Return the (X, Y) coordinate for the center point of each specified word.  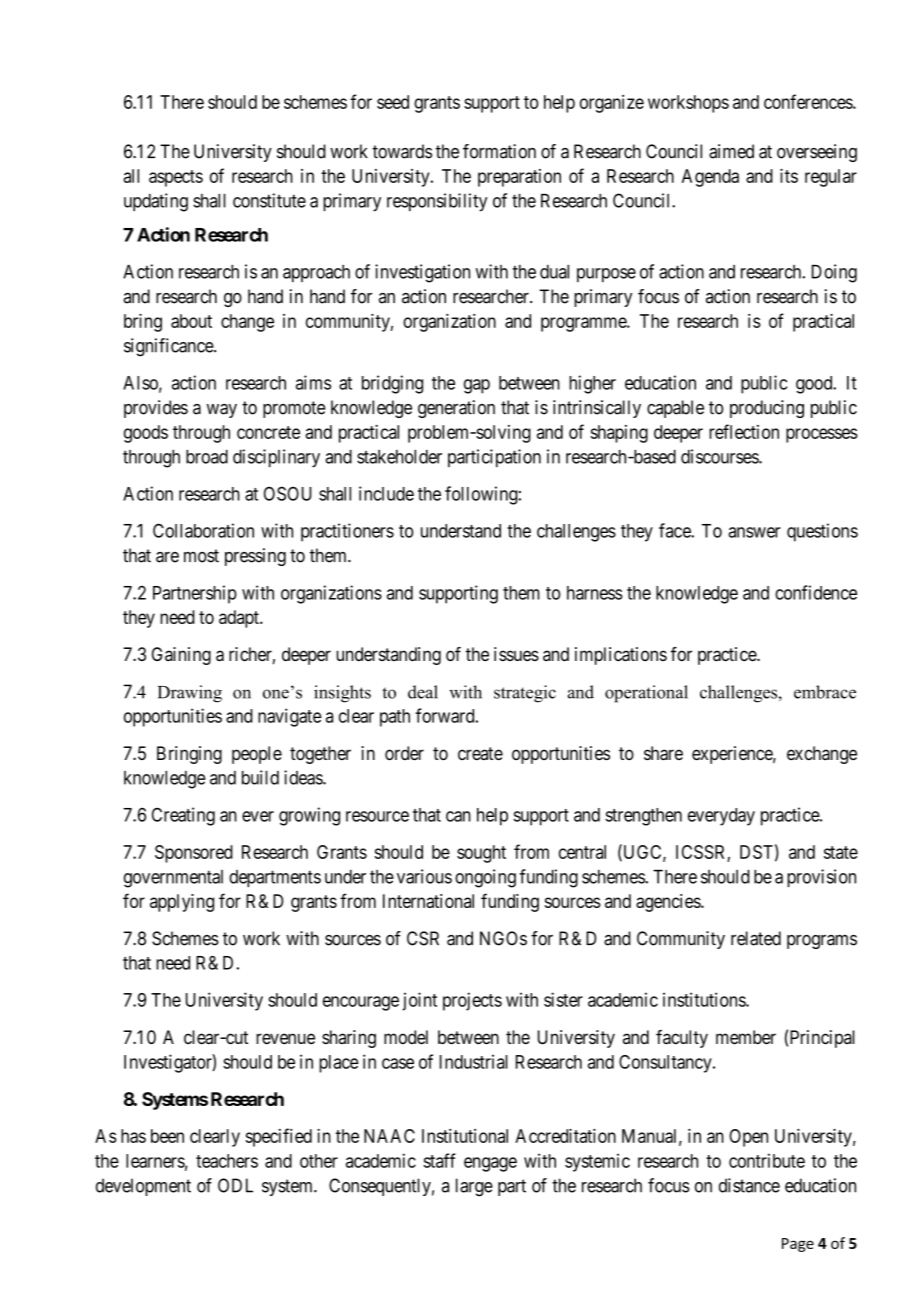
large (474, 1187)
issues (516, 654)
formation (499, 151)
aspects (176, 178)
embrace (825, 692)
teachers (227, 1161)
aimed (731, 151)
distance (749, 1185)
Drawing (190, 694)
